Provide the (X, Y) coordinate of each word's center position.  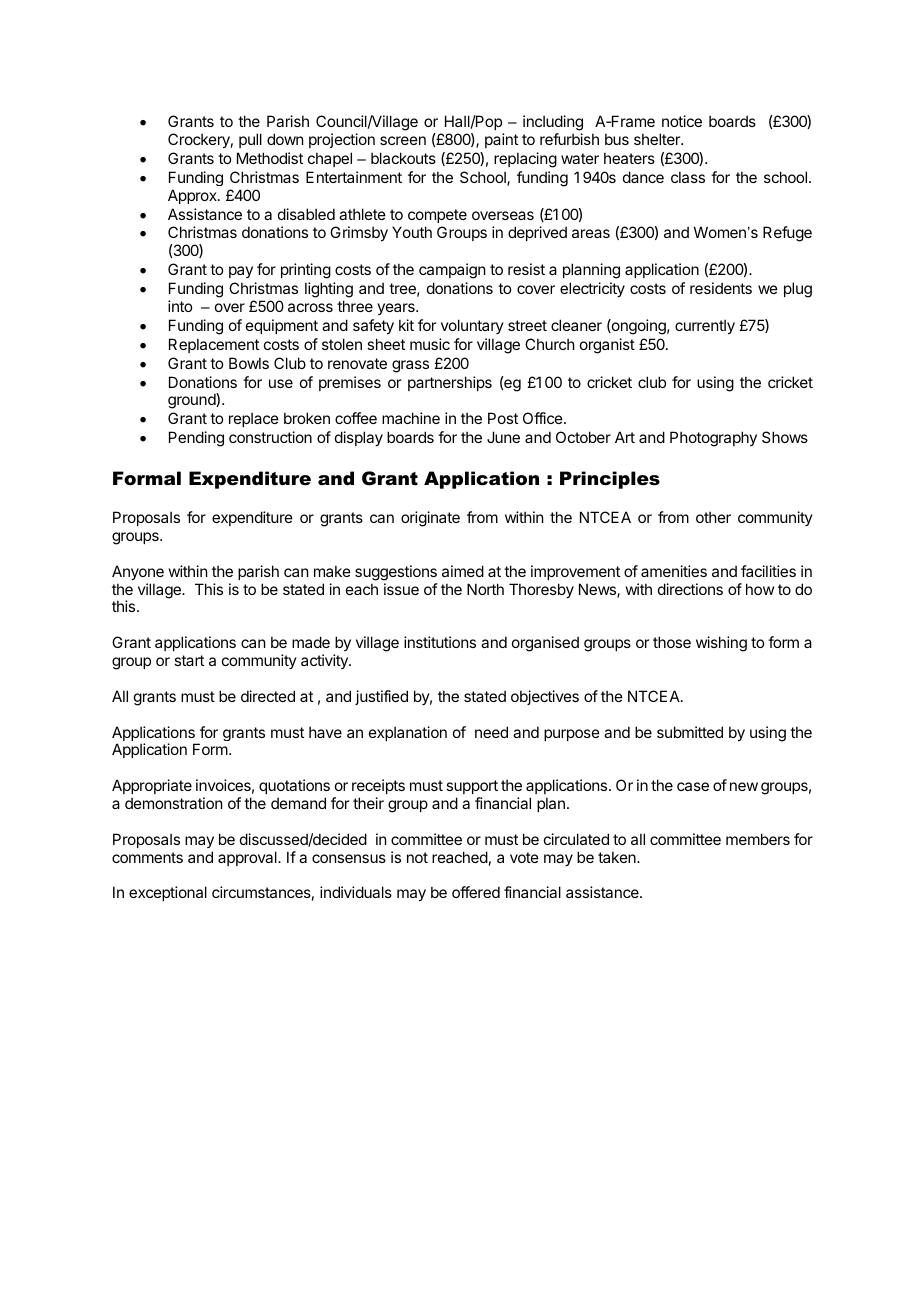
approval (248, 858)
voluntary (472, 326)
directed (268, 696)
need (491, 732)
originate (430, 519)
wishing (721, 644)
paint (501, 140)
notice (682, 121)
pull (250, 140)
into (180, 306)
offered (476, 892)
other (713, 517)
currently (705, 326)
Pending (196, 439)
